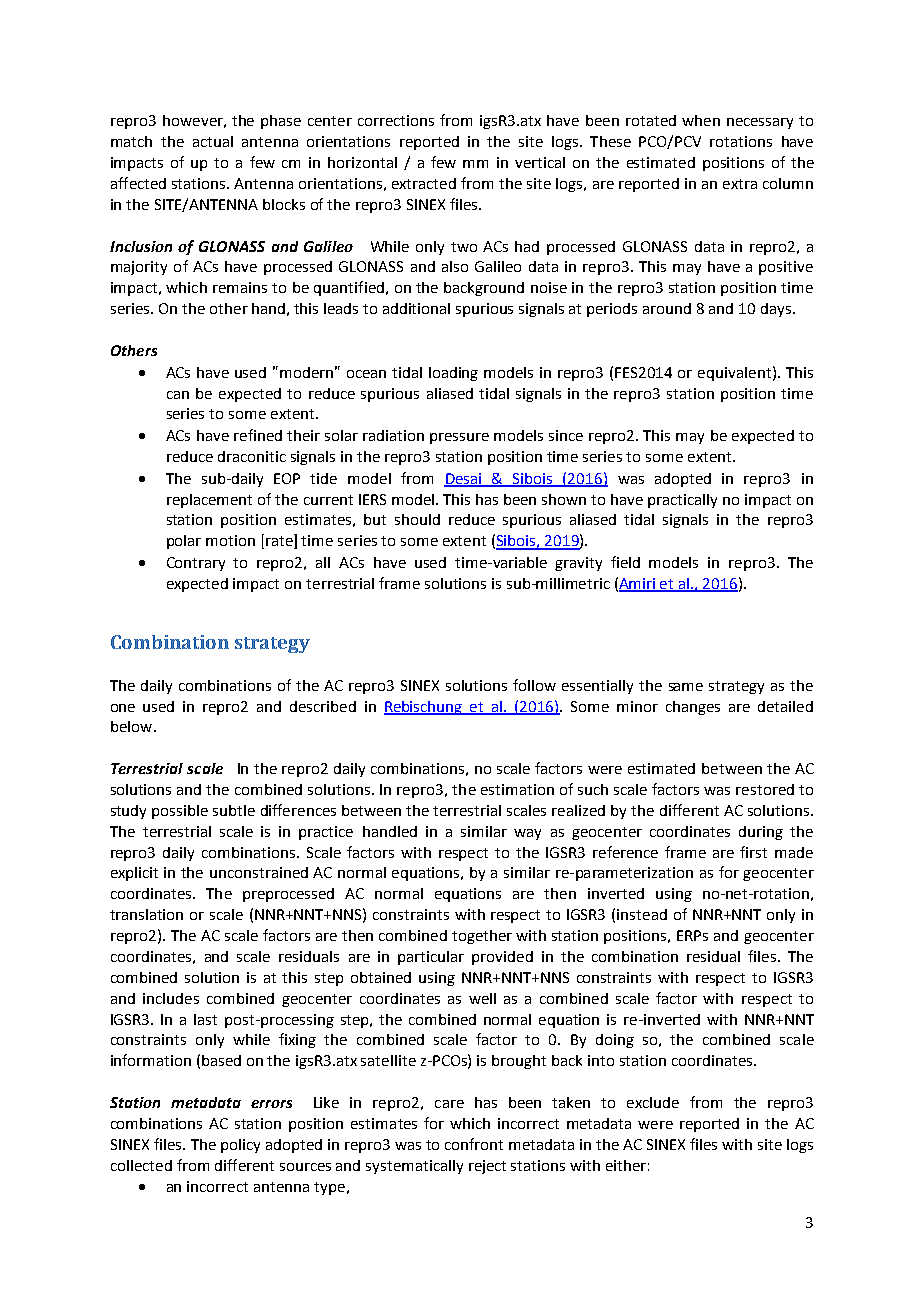 This screenshot has width=924, height=1308. What do you see at coordinates (240, 1146) in the screenshot?
I see `policy` at bounding box center [240, 1146].
